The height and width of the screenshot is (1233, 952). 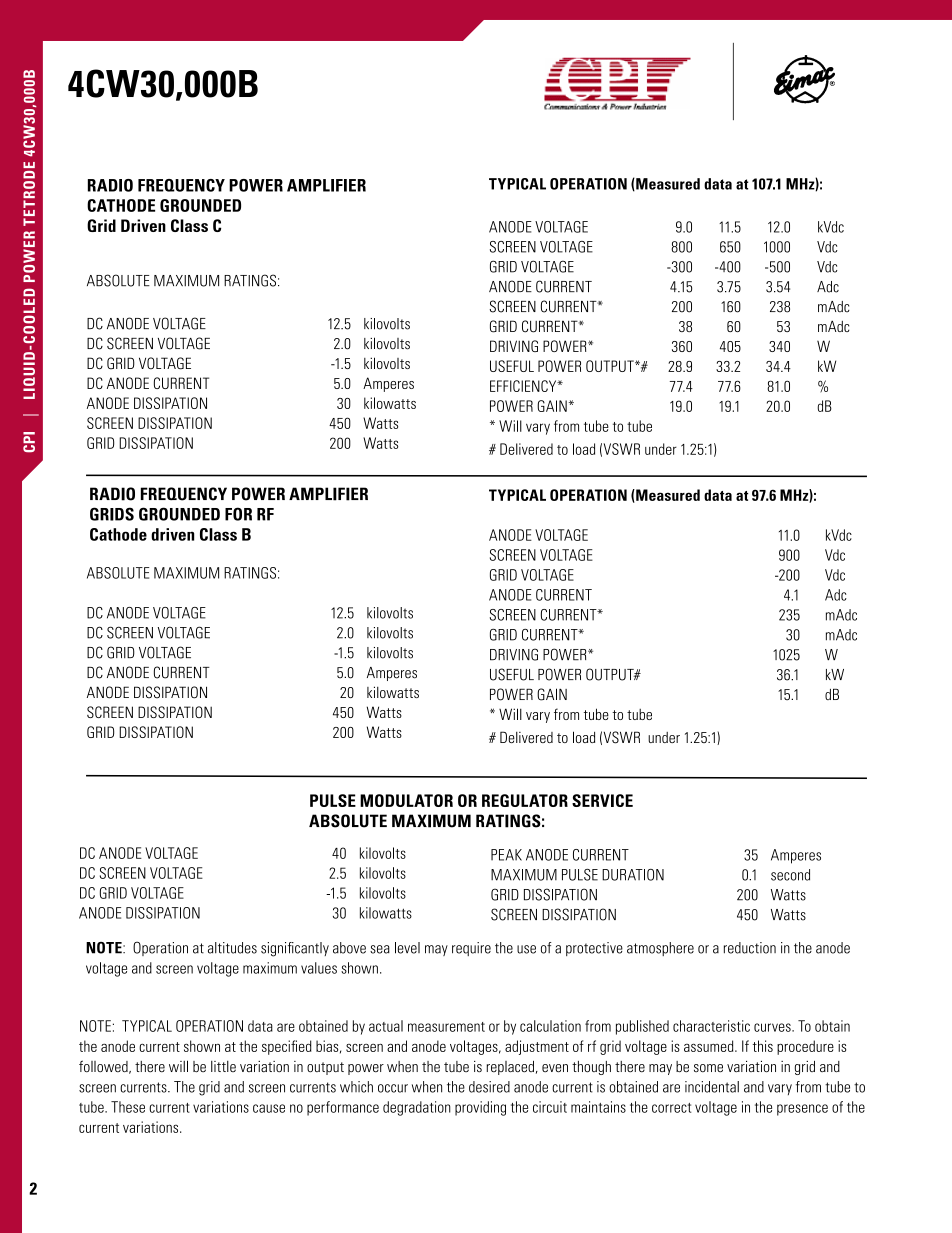 What do you see at coordinates (269, 1108) in the screenshot?
I see `cause` at bounding box center [269, 1108].
